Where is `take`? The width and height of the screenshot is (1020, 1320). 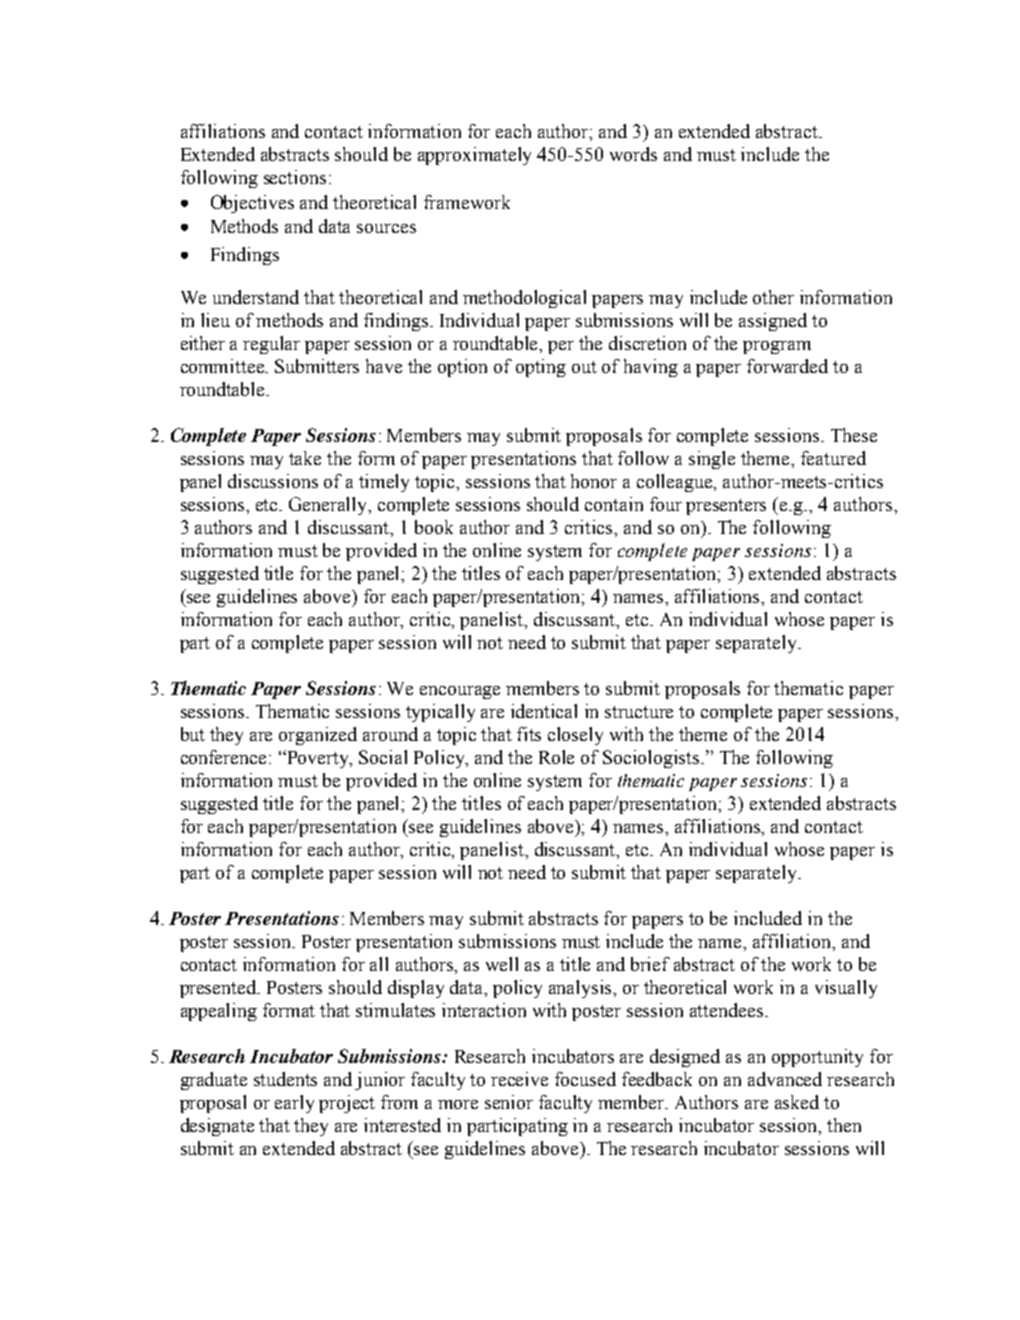 take is located at coordinates (305, 458).
